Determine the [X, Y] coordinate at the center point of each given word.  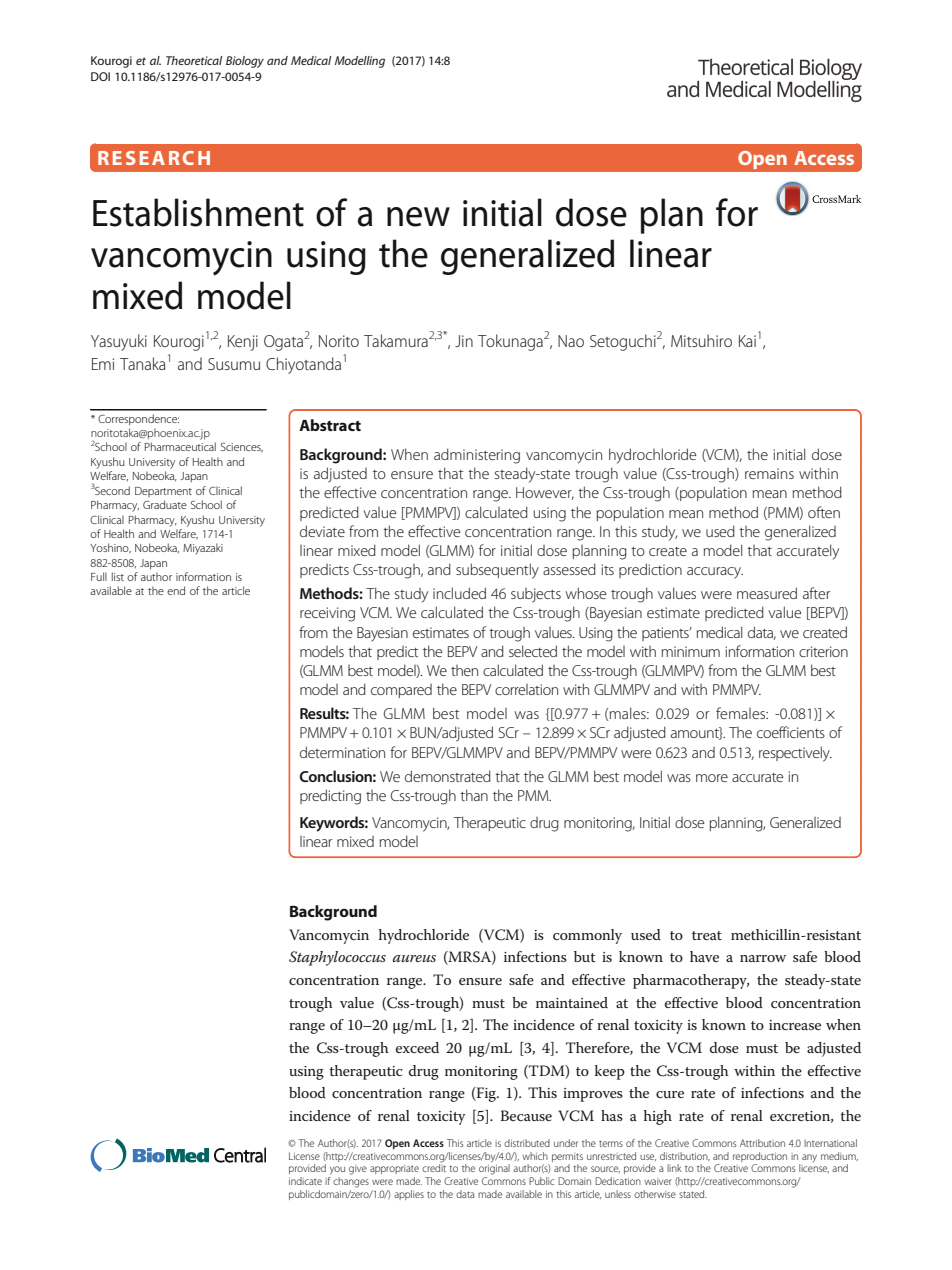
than [474, 795]
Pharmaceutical [180, 446]
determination [342, 752]
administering [477, 456]
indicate [305, 1181]
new [418, 217]
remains [769, 473]
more [712, 778]
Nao [571, 341]
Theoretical [194, 60]
